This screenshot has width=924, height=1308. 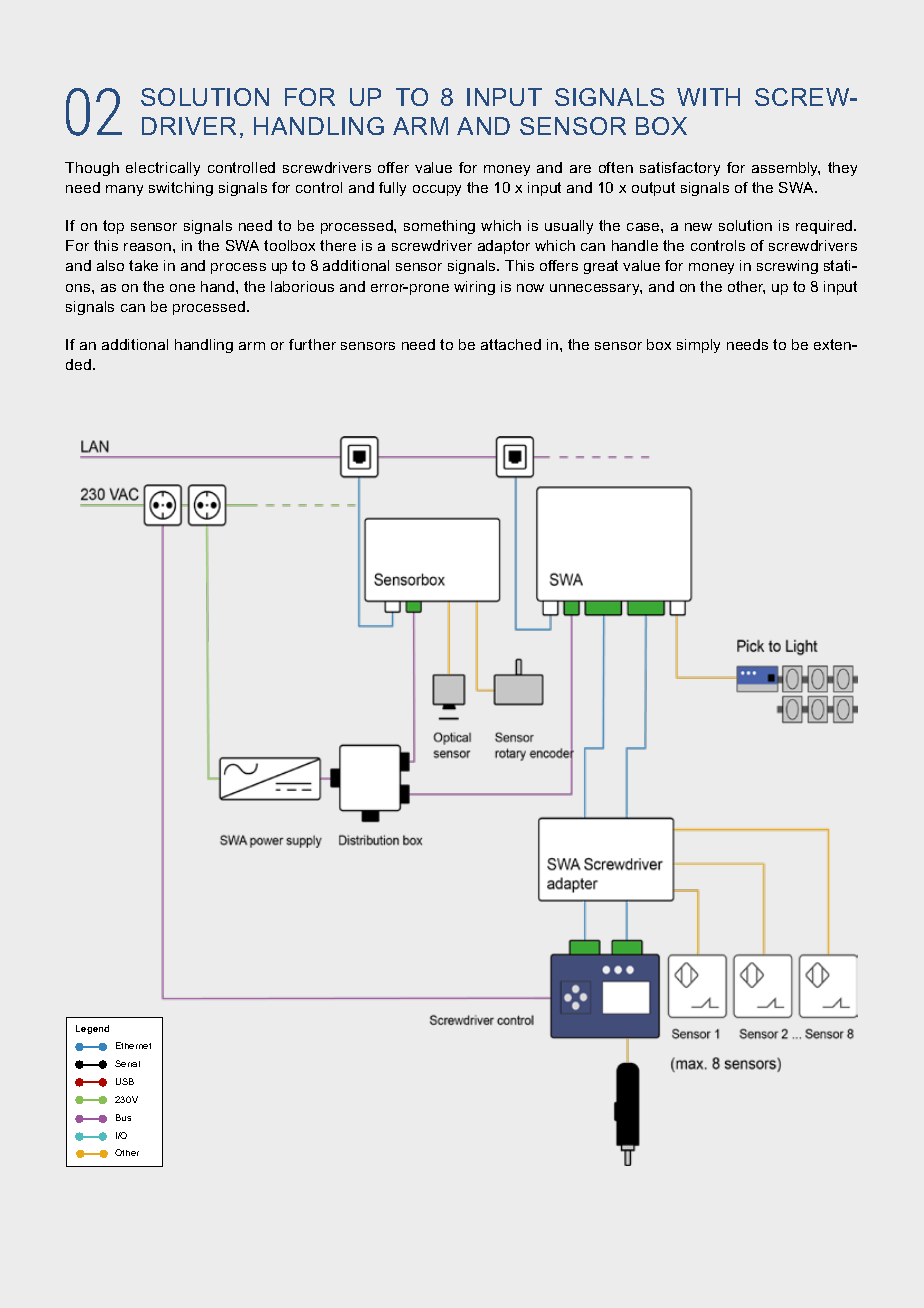 What do you see at coordinates (125, 1081) in the screenshot?
I see `USB` at bounding box center [125, 1081].
